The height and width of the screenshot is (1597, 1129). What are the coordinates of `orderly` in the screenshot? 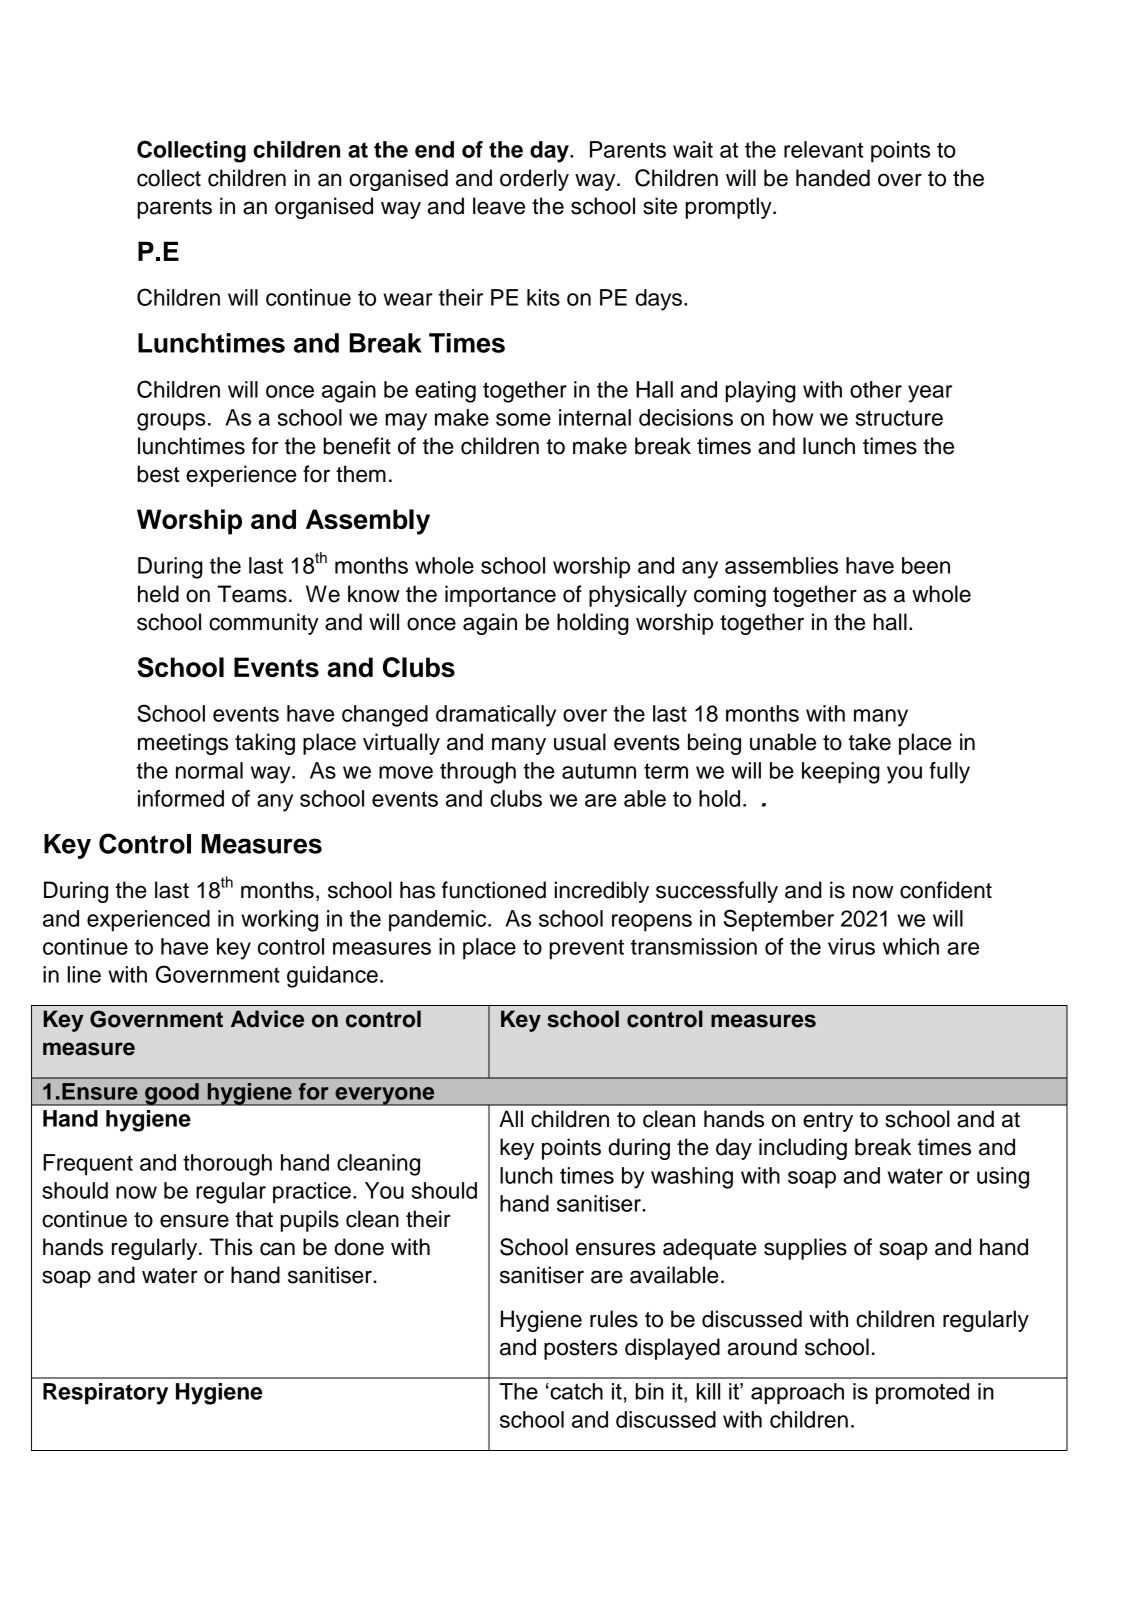 It's located at (534, 180).
